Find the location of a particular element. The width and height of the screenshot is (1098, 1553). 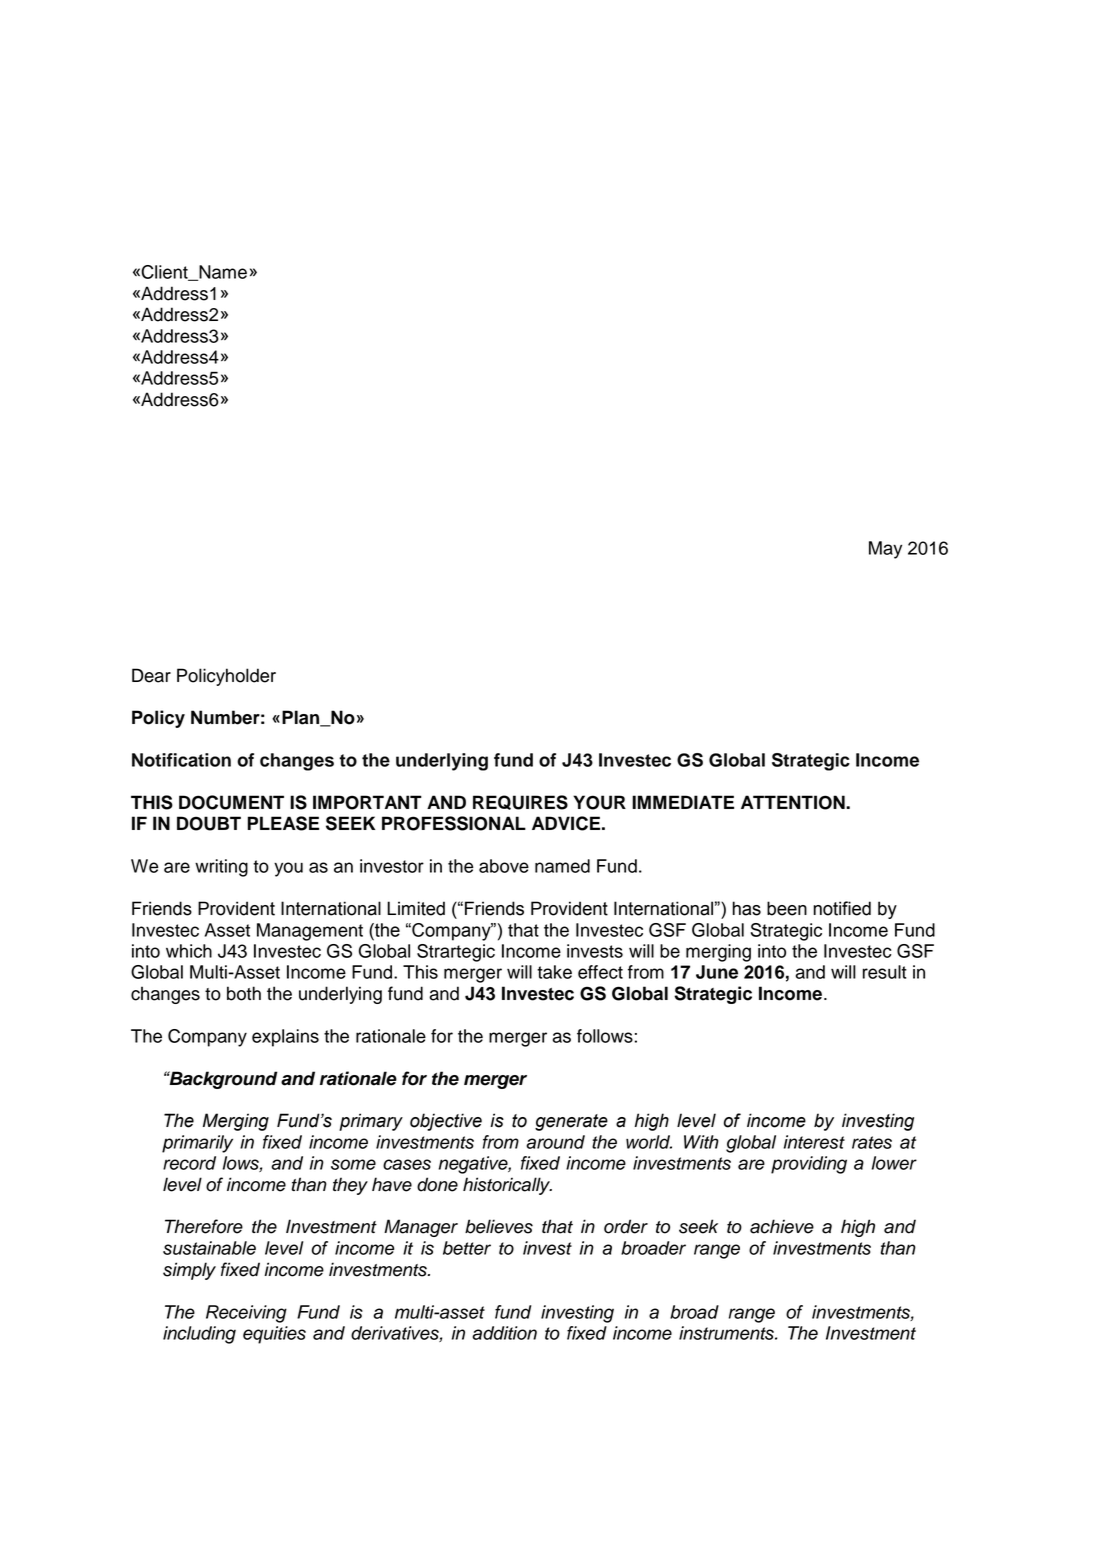

IMMEDIATE is located at coordinates (683, 802).
